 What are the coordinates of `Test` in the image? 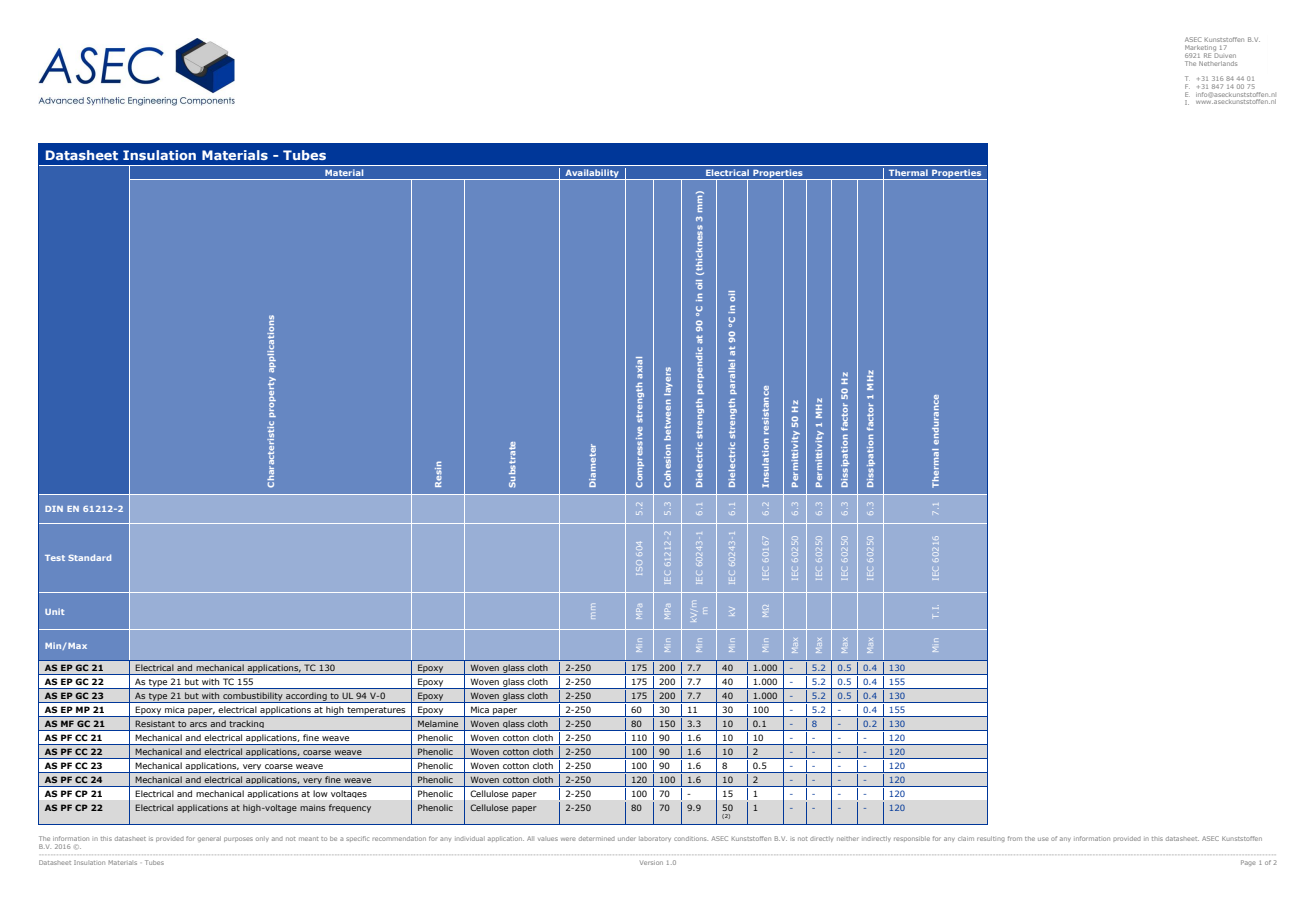 It's located at (55, 558).
